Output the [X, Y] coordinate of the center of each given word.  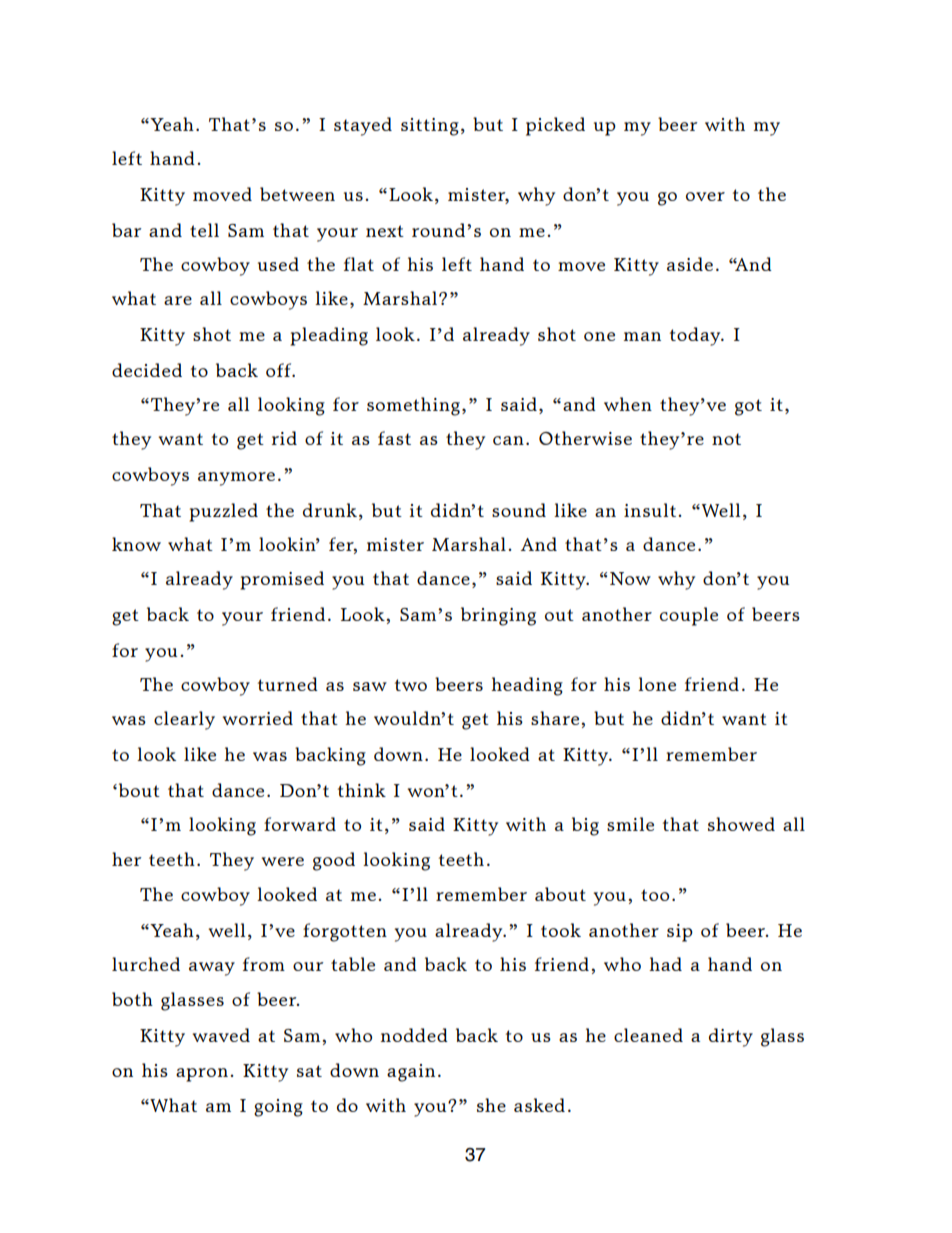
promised [282, 580]
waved [221, 1035]
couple [689, 616]
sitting [430, 127]
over [705, 196]
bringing [498, 616]
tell [204, 230]
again [411, 1073]
